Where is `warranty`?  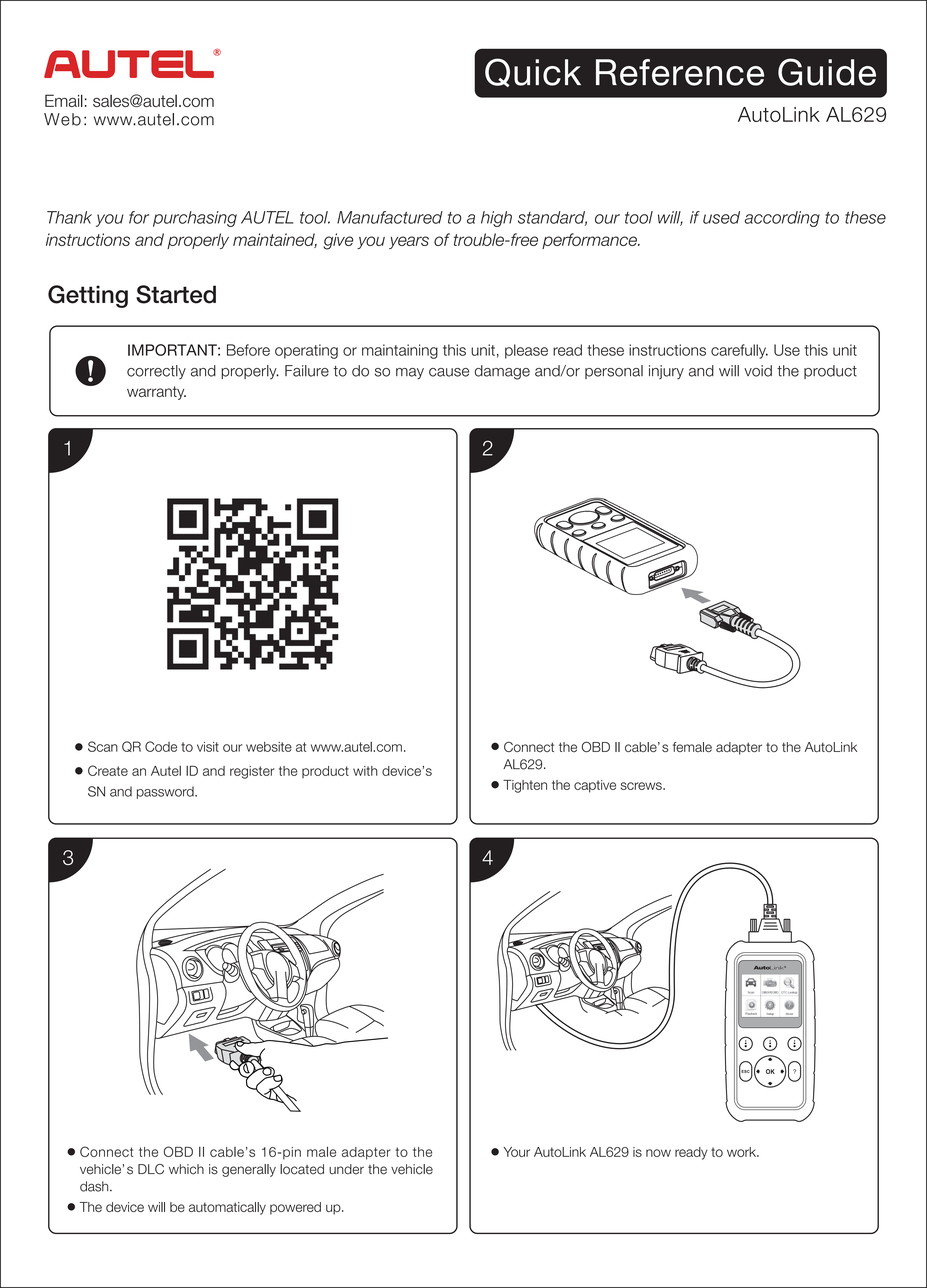
warranty is located at coordinates (156, 393).
